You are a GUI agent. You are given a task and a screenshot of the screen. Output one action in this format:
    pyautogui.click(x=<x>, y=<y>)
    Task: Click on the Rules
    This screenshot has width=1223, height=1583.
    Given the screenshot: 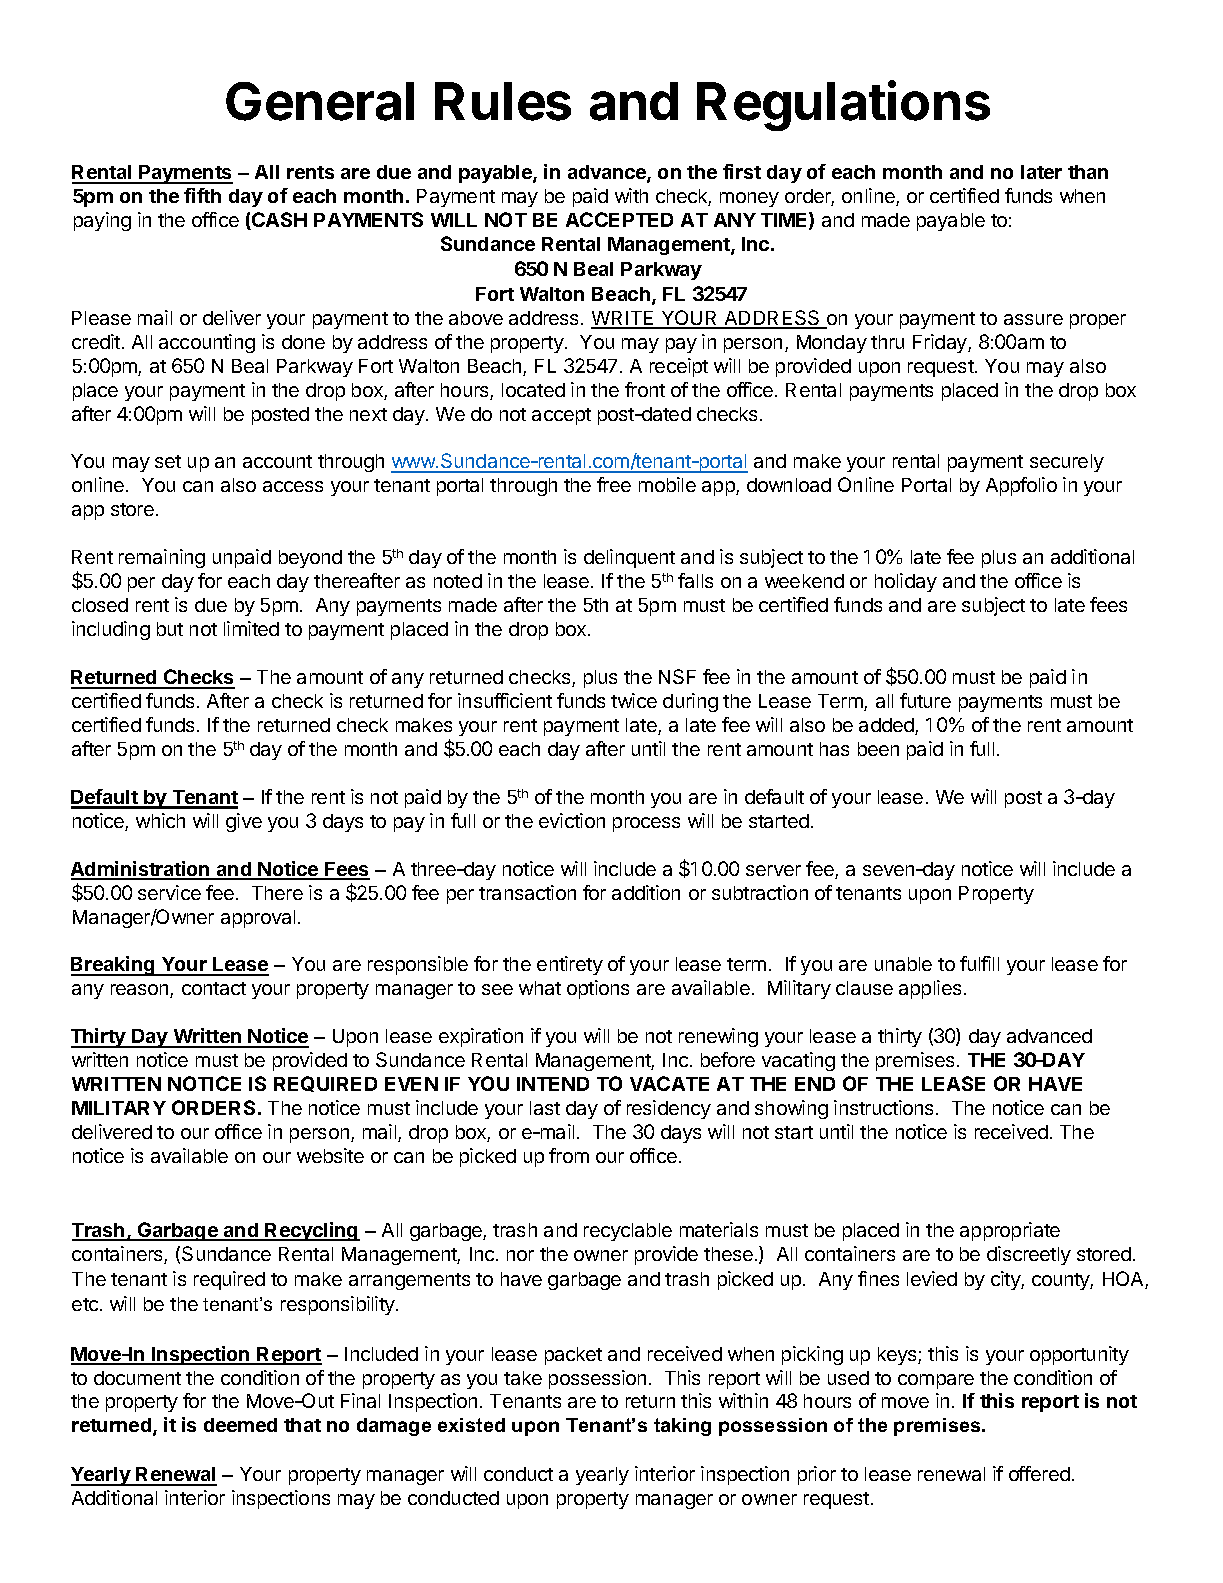 What is the action you would take?
    pyautogui.click(x=503, y=101)
